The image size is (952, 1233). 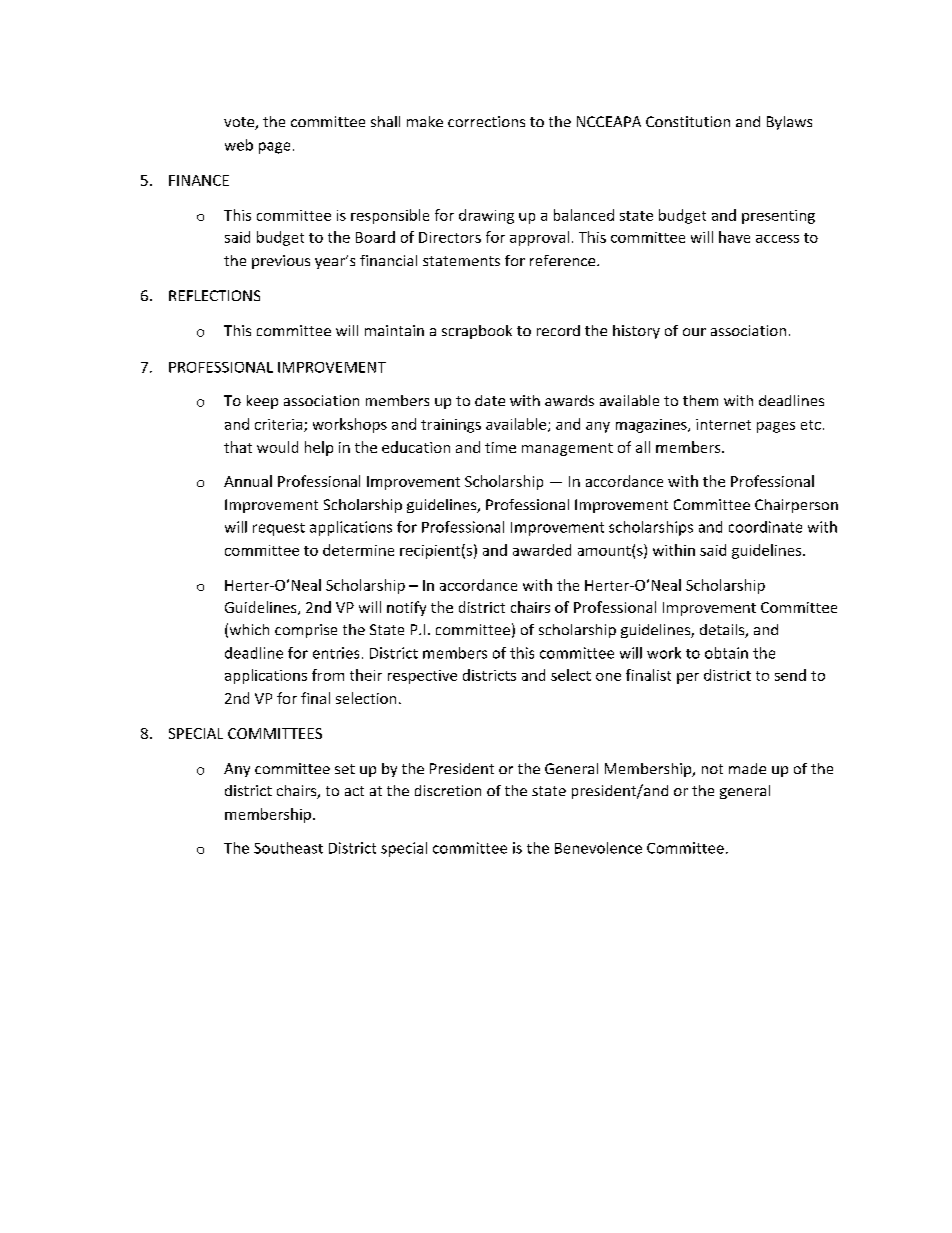 I want to click on awarded, so click(x=542, y=550).
